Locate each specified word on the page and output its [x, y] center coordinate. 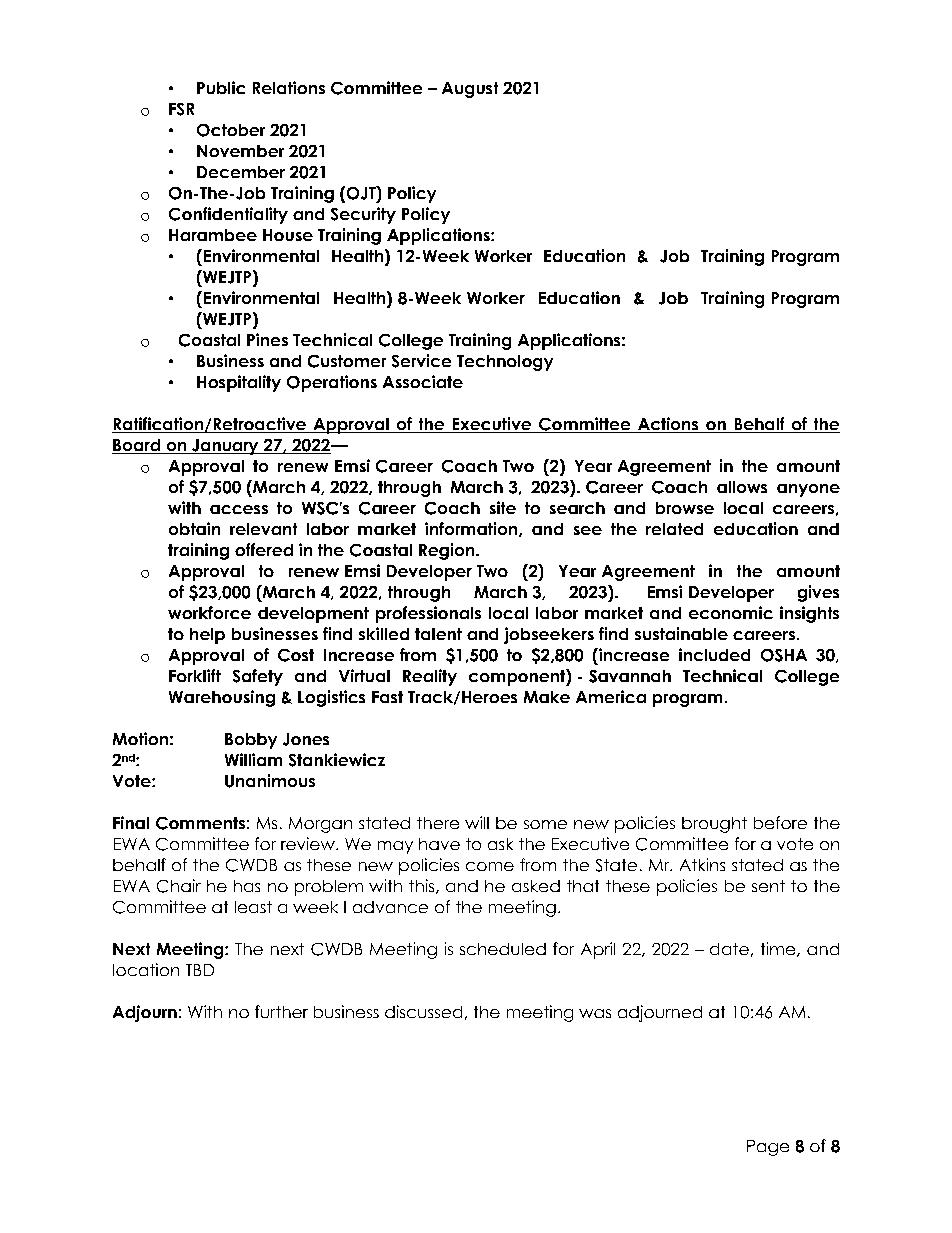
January [225, 447]
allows [742, 487]
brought [714, 825]
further [281, 1011]
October [231, 130]
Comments [200, 823]
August [470, 90]
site [503, 507]
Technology [505, 363]
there [438, 823]
